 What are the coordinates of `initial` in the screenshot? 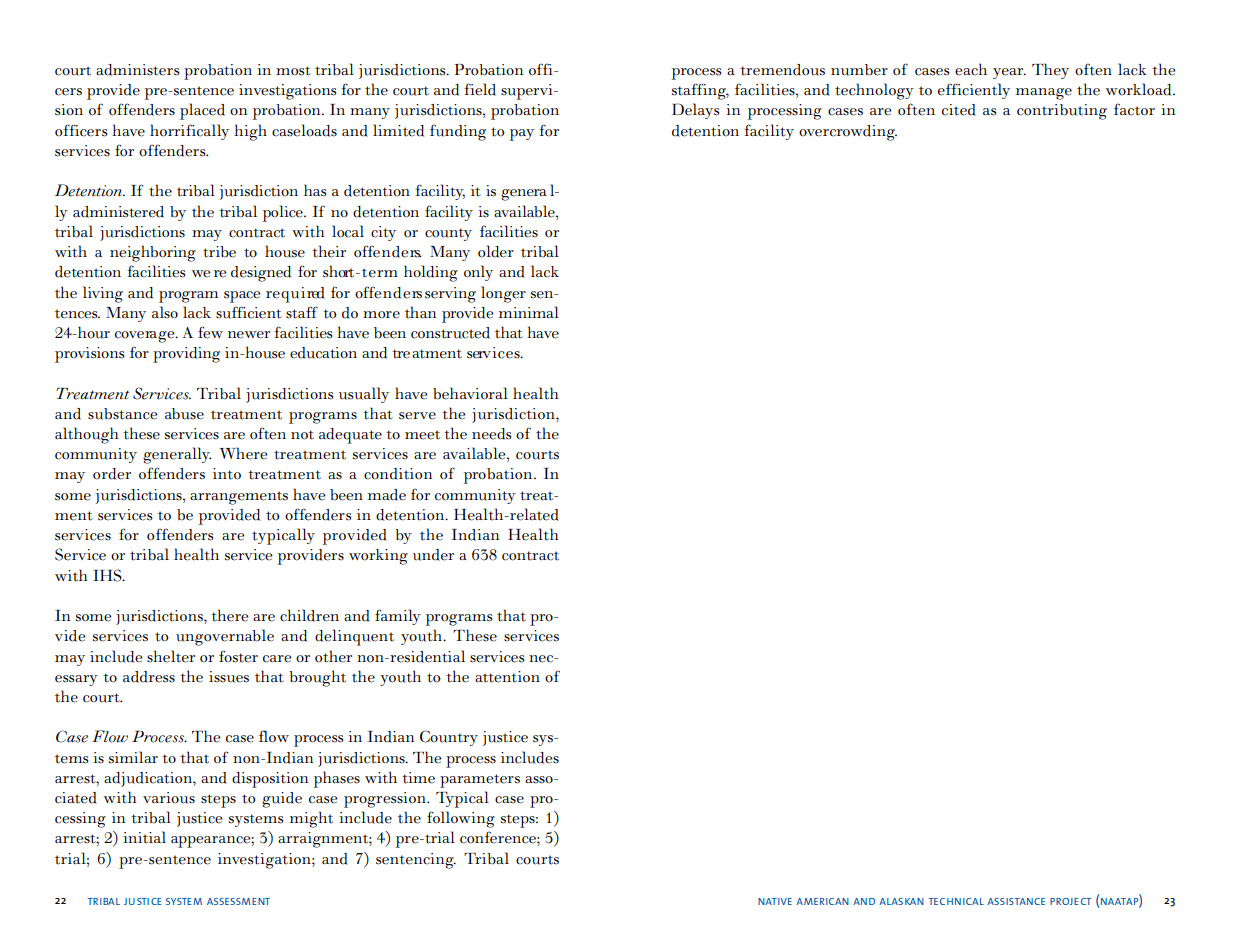 It's located at (144, 837).
